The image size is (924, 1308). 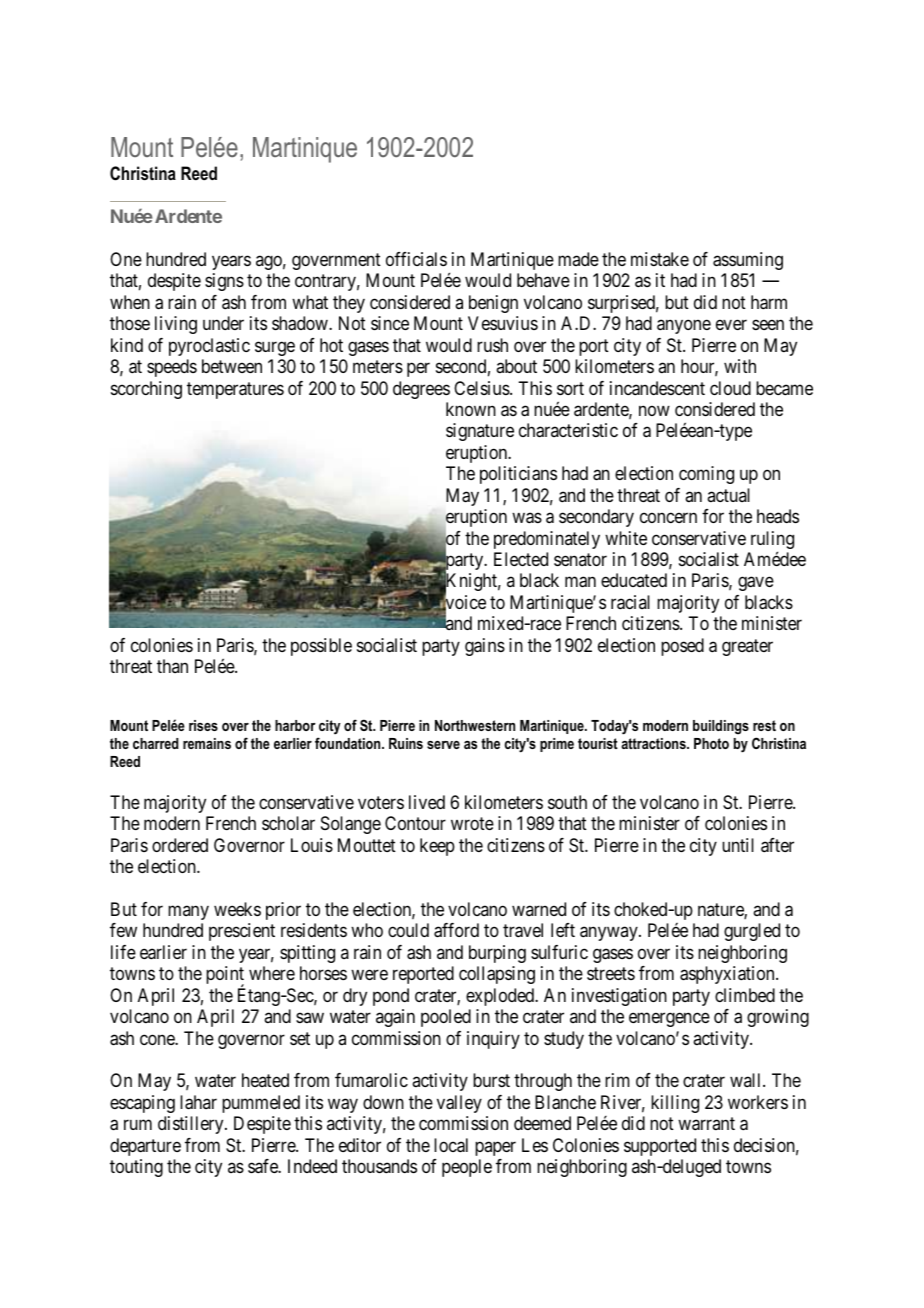 I want to click on until, so click(x=738, y=845).
